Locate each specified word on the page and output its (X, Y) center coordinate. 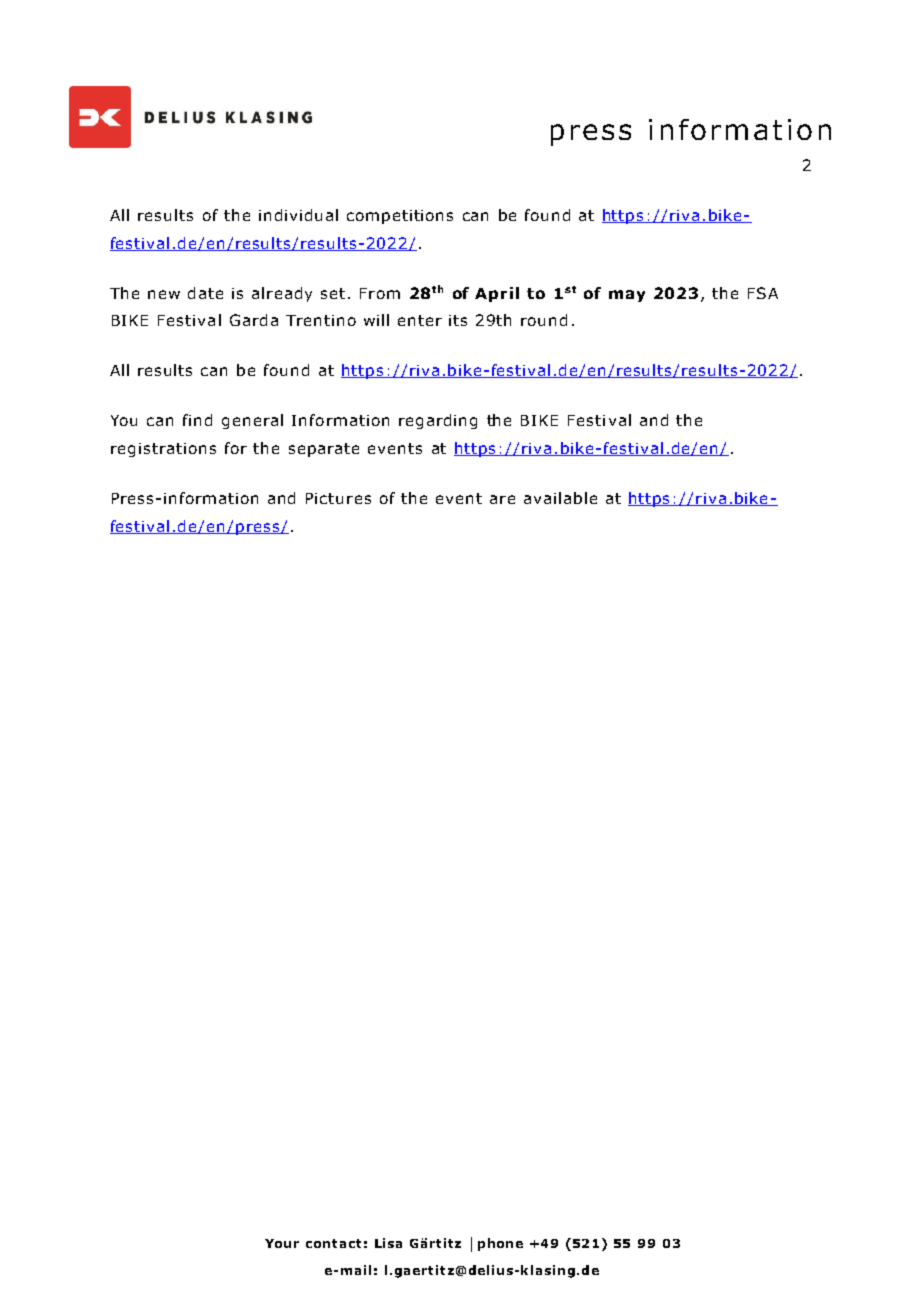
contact (333, 1243)
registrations (163, 450)
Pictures (338, 498)
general (252, 421)
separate (324, 450)
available (560, 498)
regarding (438, 421)
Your (282, 1243)
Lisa (388, 1243)
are (502, 499)
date (205, 293)
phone (500, 1244)
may (627, 296)
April (497, 294)
